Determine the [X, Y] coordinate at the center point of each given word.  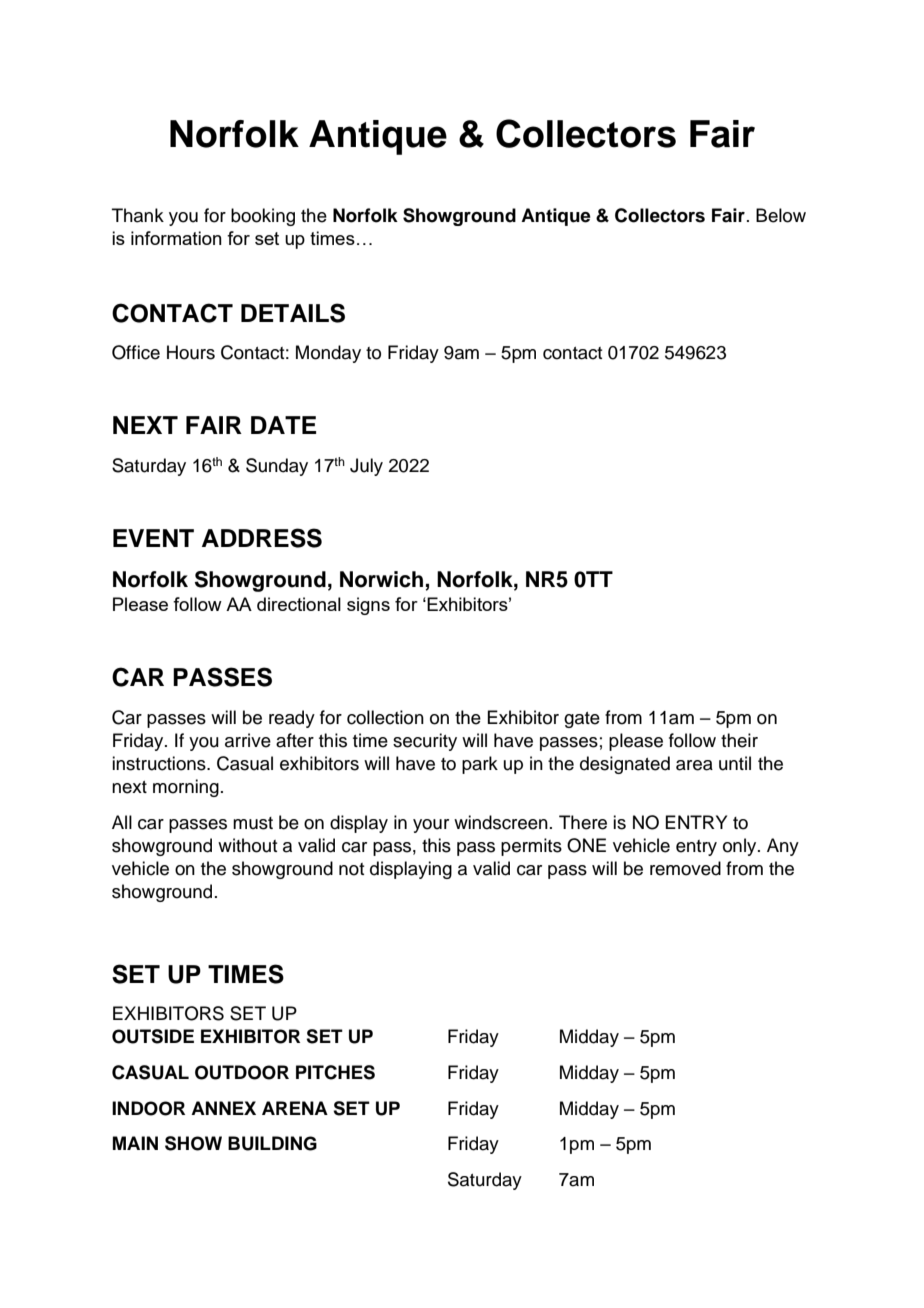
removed [685, 868]
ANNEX [223, 1108]
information [176, 238]
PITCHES [335, 1072]
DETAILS [293, 313]
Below [781, 215]
